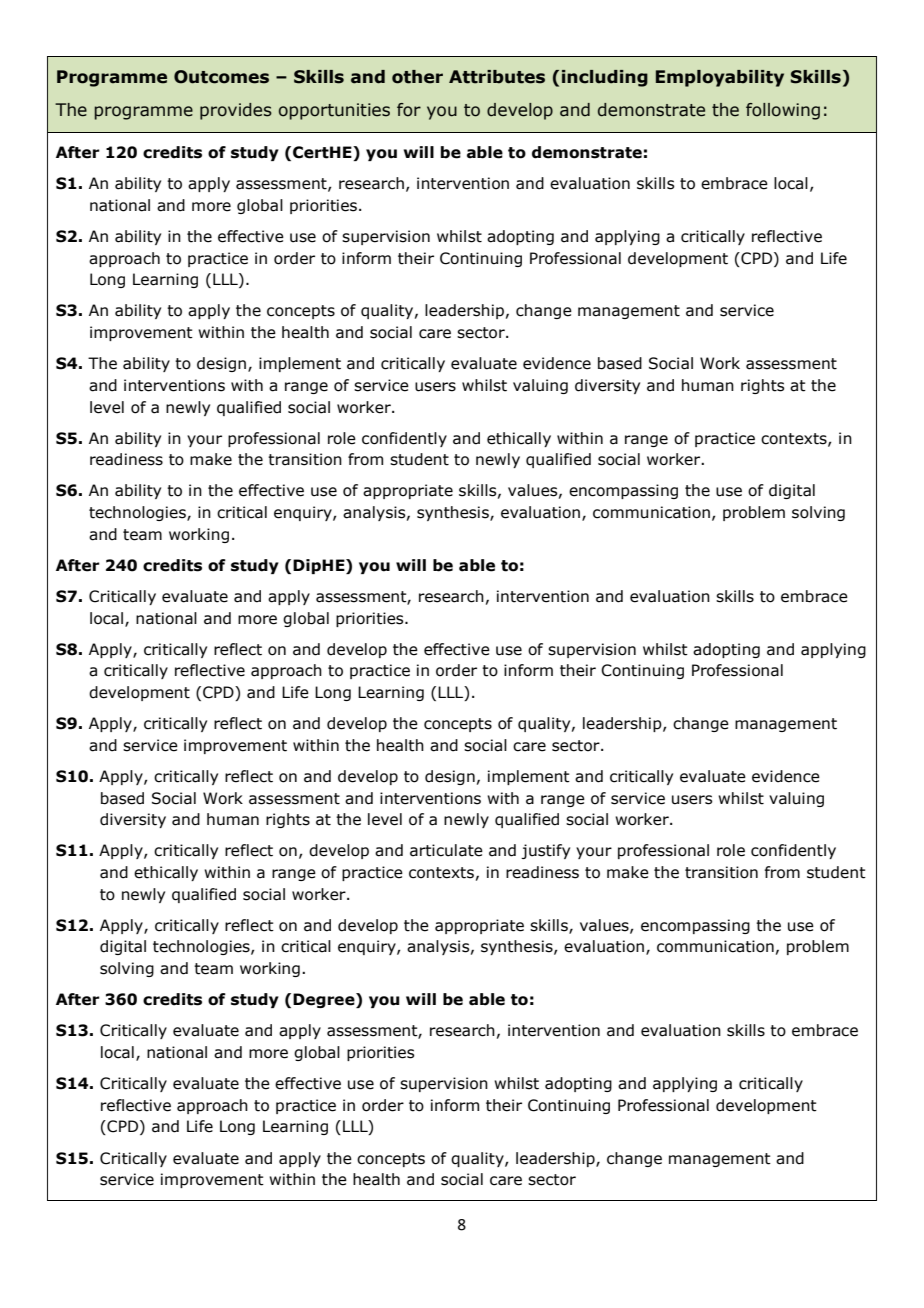  What do you see at coordinates (497, 77) in the image?
I see `Attributes` at bounding box center [497, 77].
